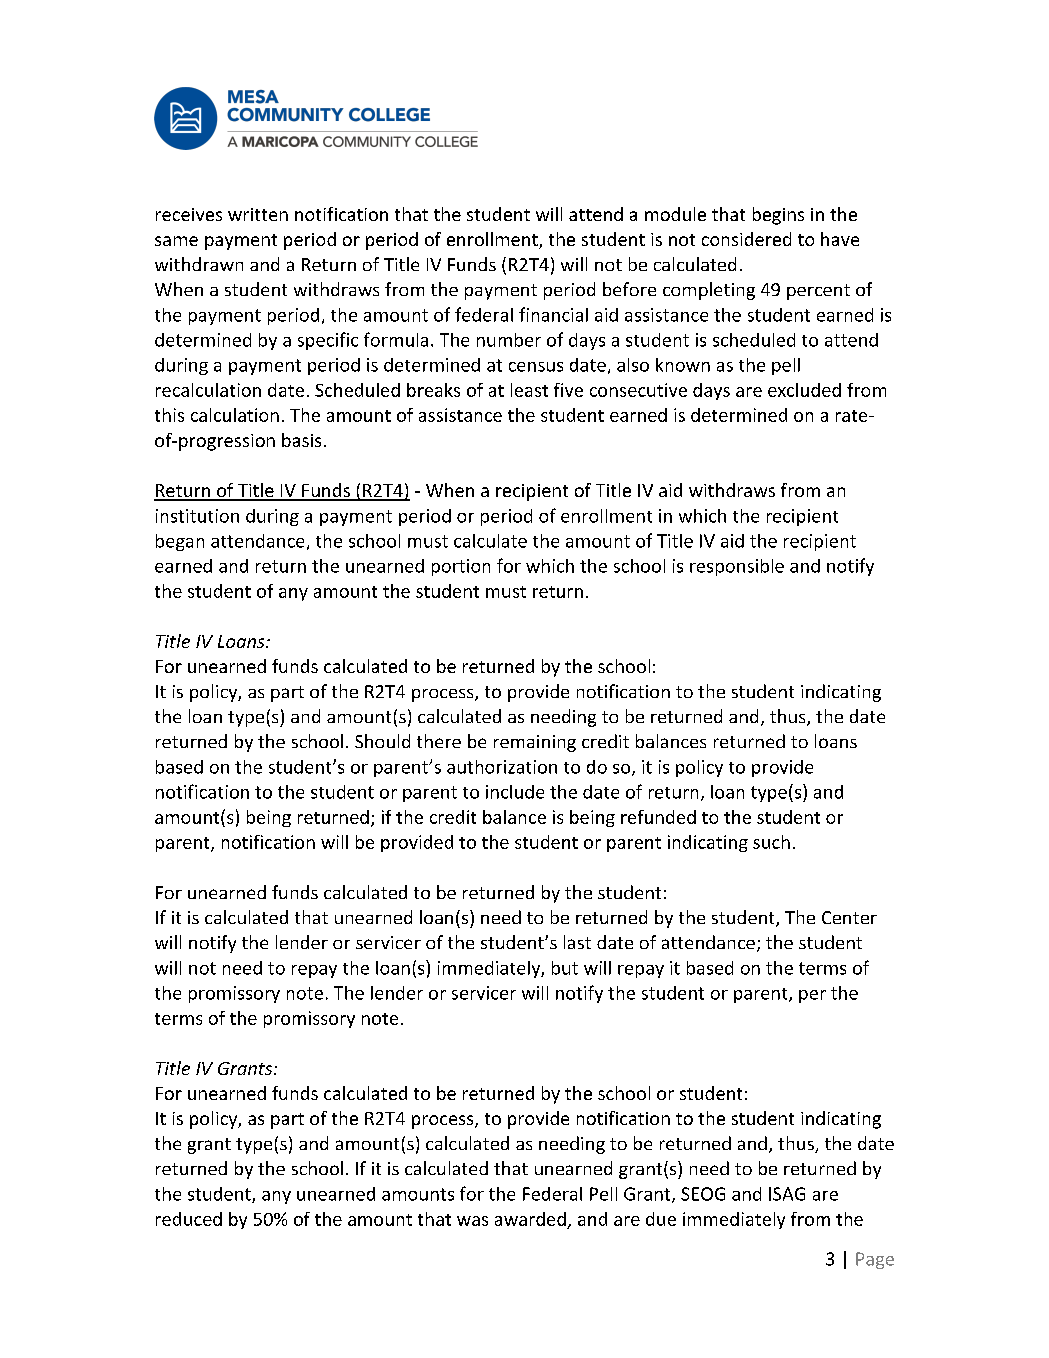  What do you see at coordinates (553, 314) in the image?
I see `financial` at bounding box center [553, 314].
